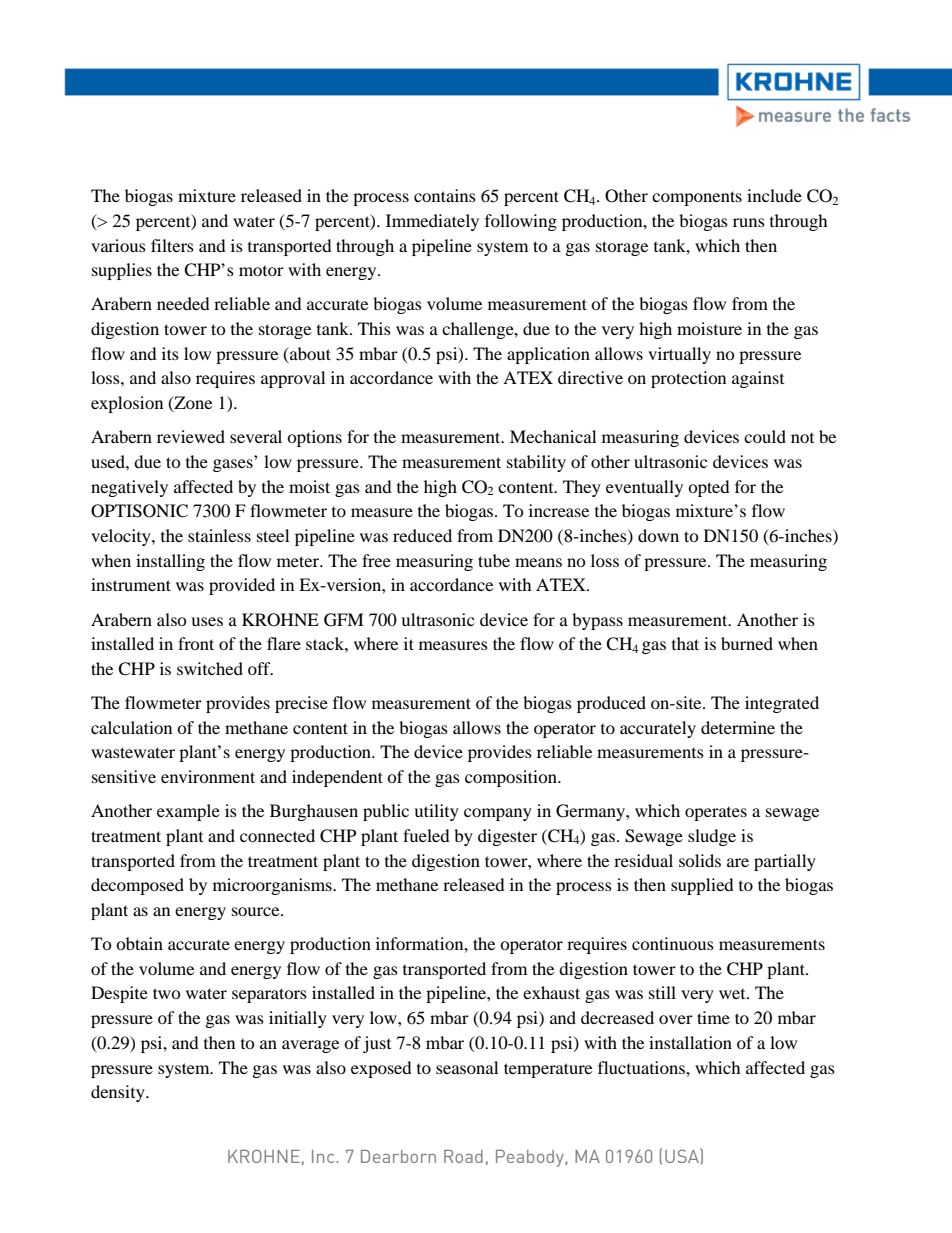 The width and height of the image is (952, 1233). Describe the element at coordinates (432, 222) in the image. I see `Immediately` at that location.
